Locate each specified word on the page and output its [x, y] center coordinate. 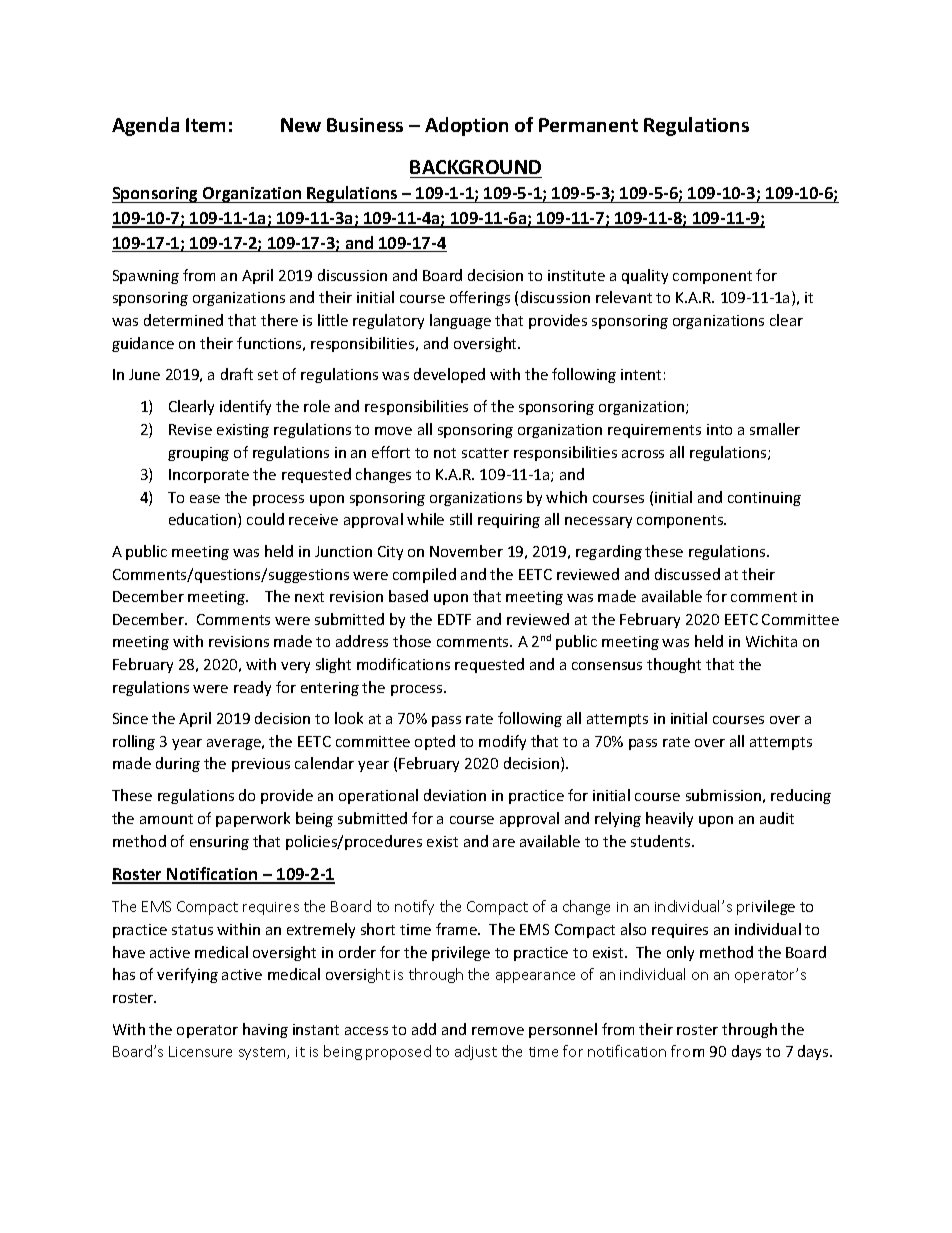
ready [252, 688]
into [719, 429]
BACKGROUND [475, 167]
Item [205, 125]
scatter [485, 453]
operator [207, 1031]
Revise [190, 429]
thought [674, 665]
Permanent [588, 125]
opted [435, 742]
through [749, 1030]
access [366, 1031]
